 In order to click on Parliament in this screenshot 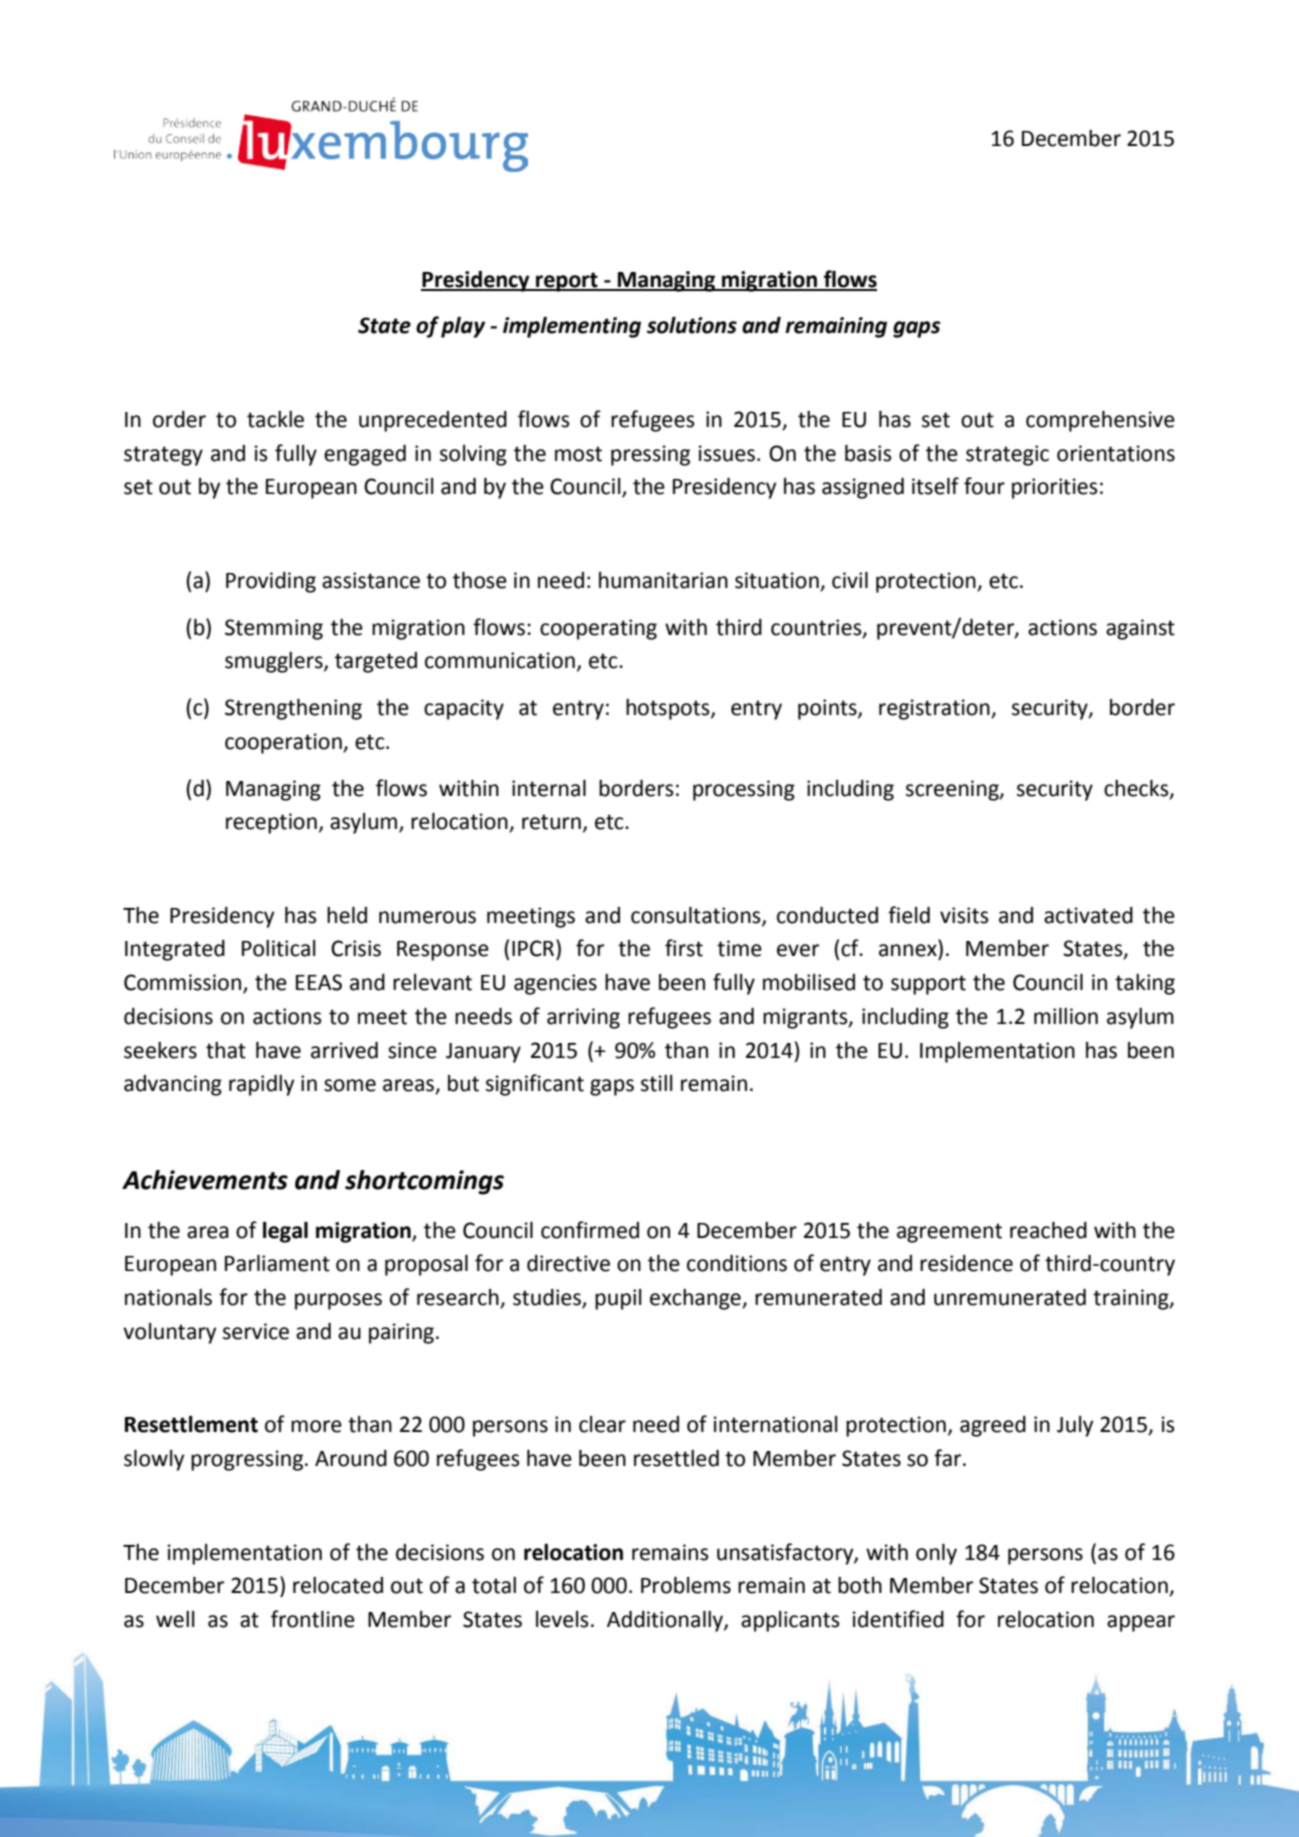, I will do `click(277, 1263)`.
